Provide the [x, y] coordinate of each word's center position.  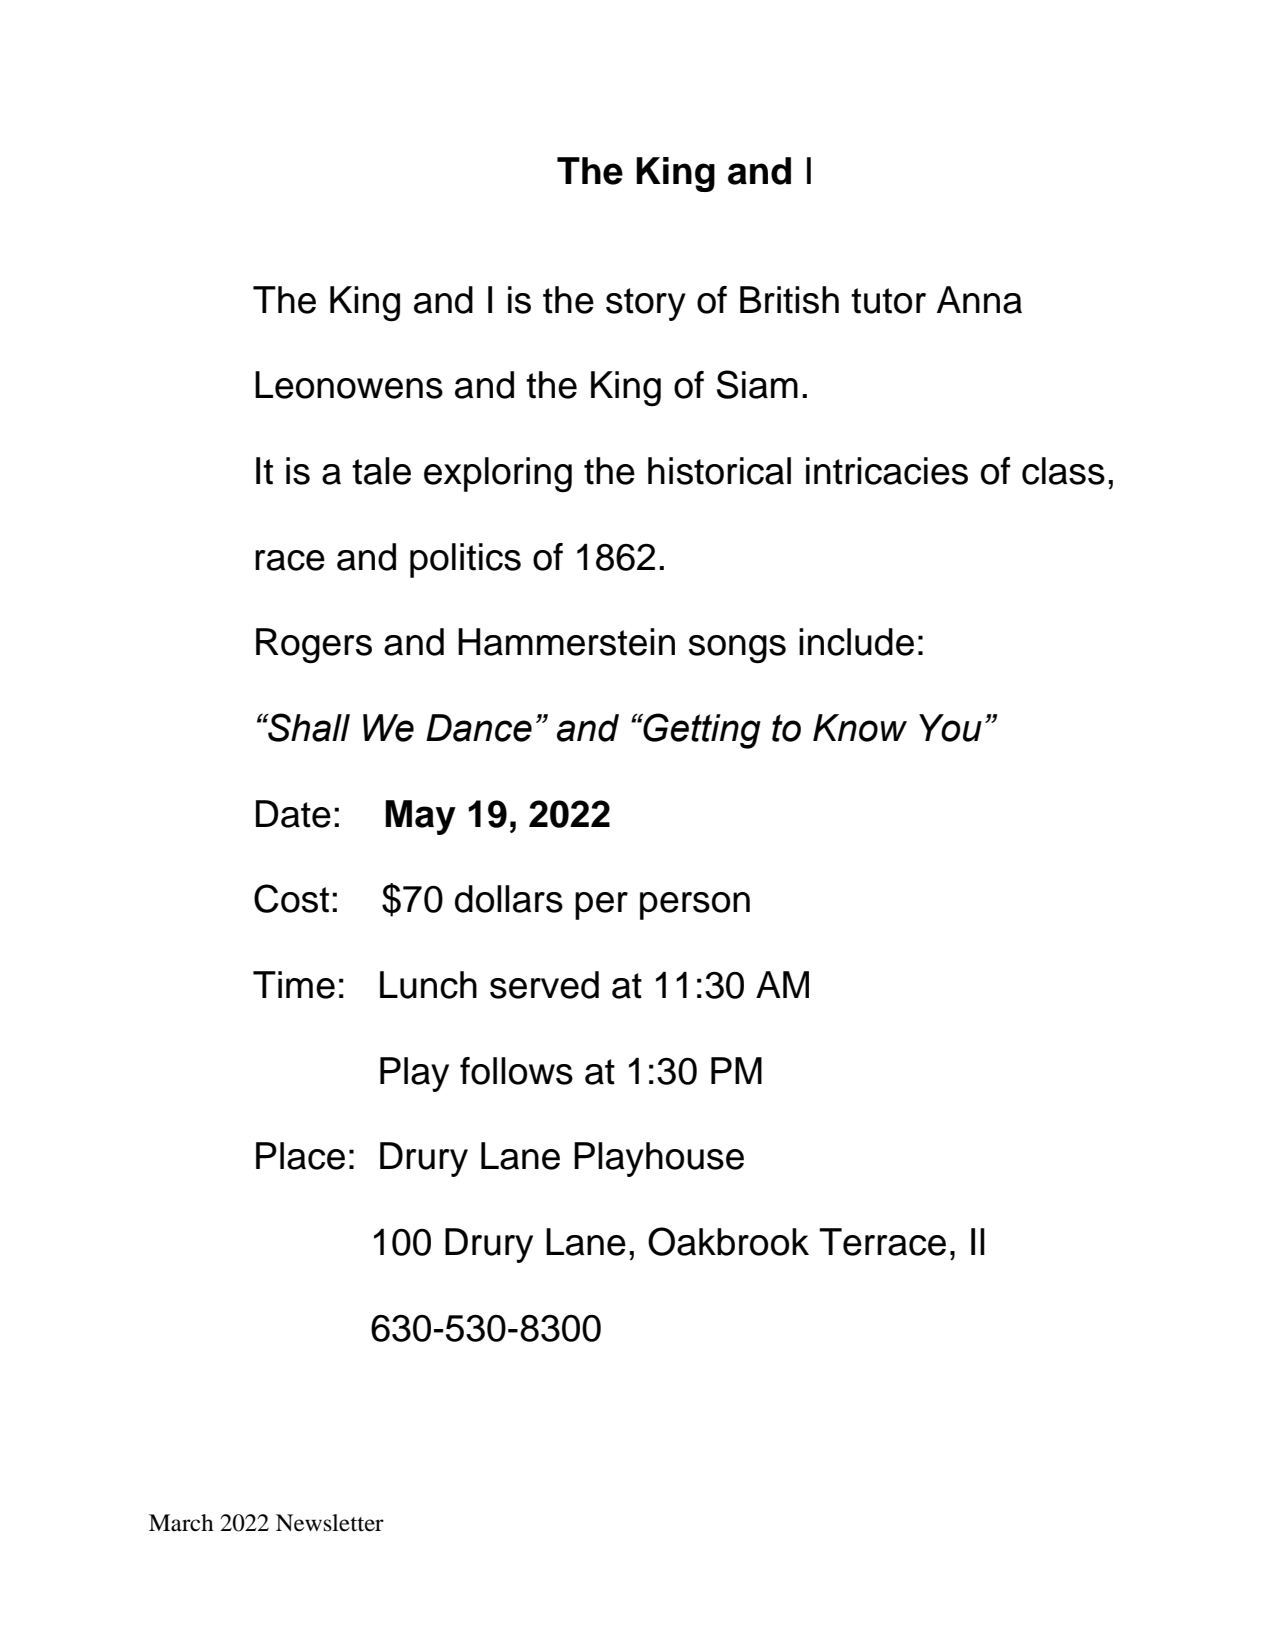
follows [516, 1071]
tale [381, 471]
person [695, 906]
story [646, 304]
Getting [701, 731]
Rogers [314, 646]
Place [300, 1156]
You [950, 728]
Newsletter [330, 1523]
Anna [979, 300]
